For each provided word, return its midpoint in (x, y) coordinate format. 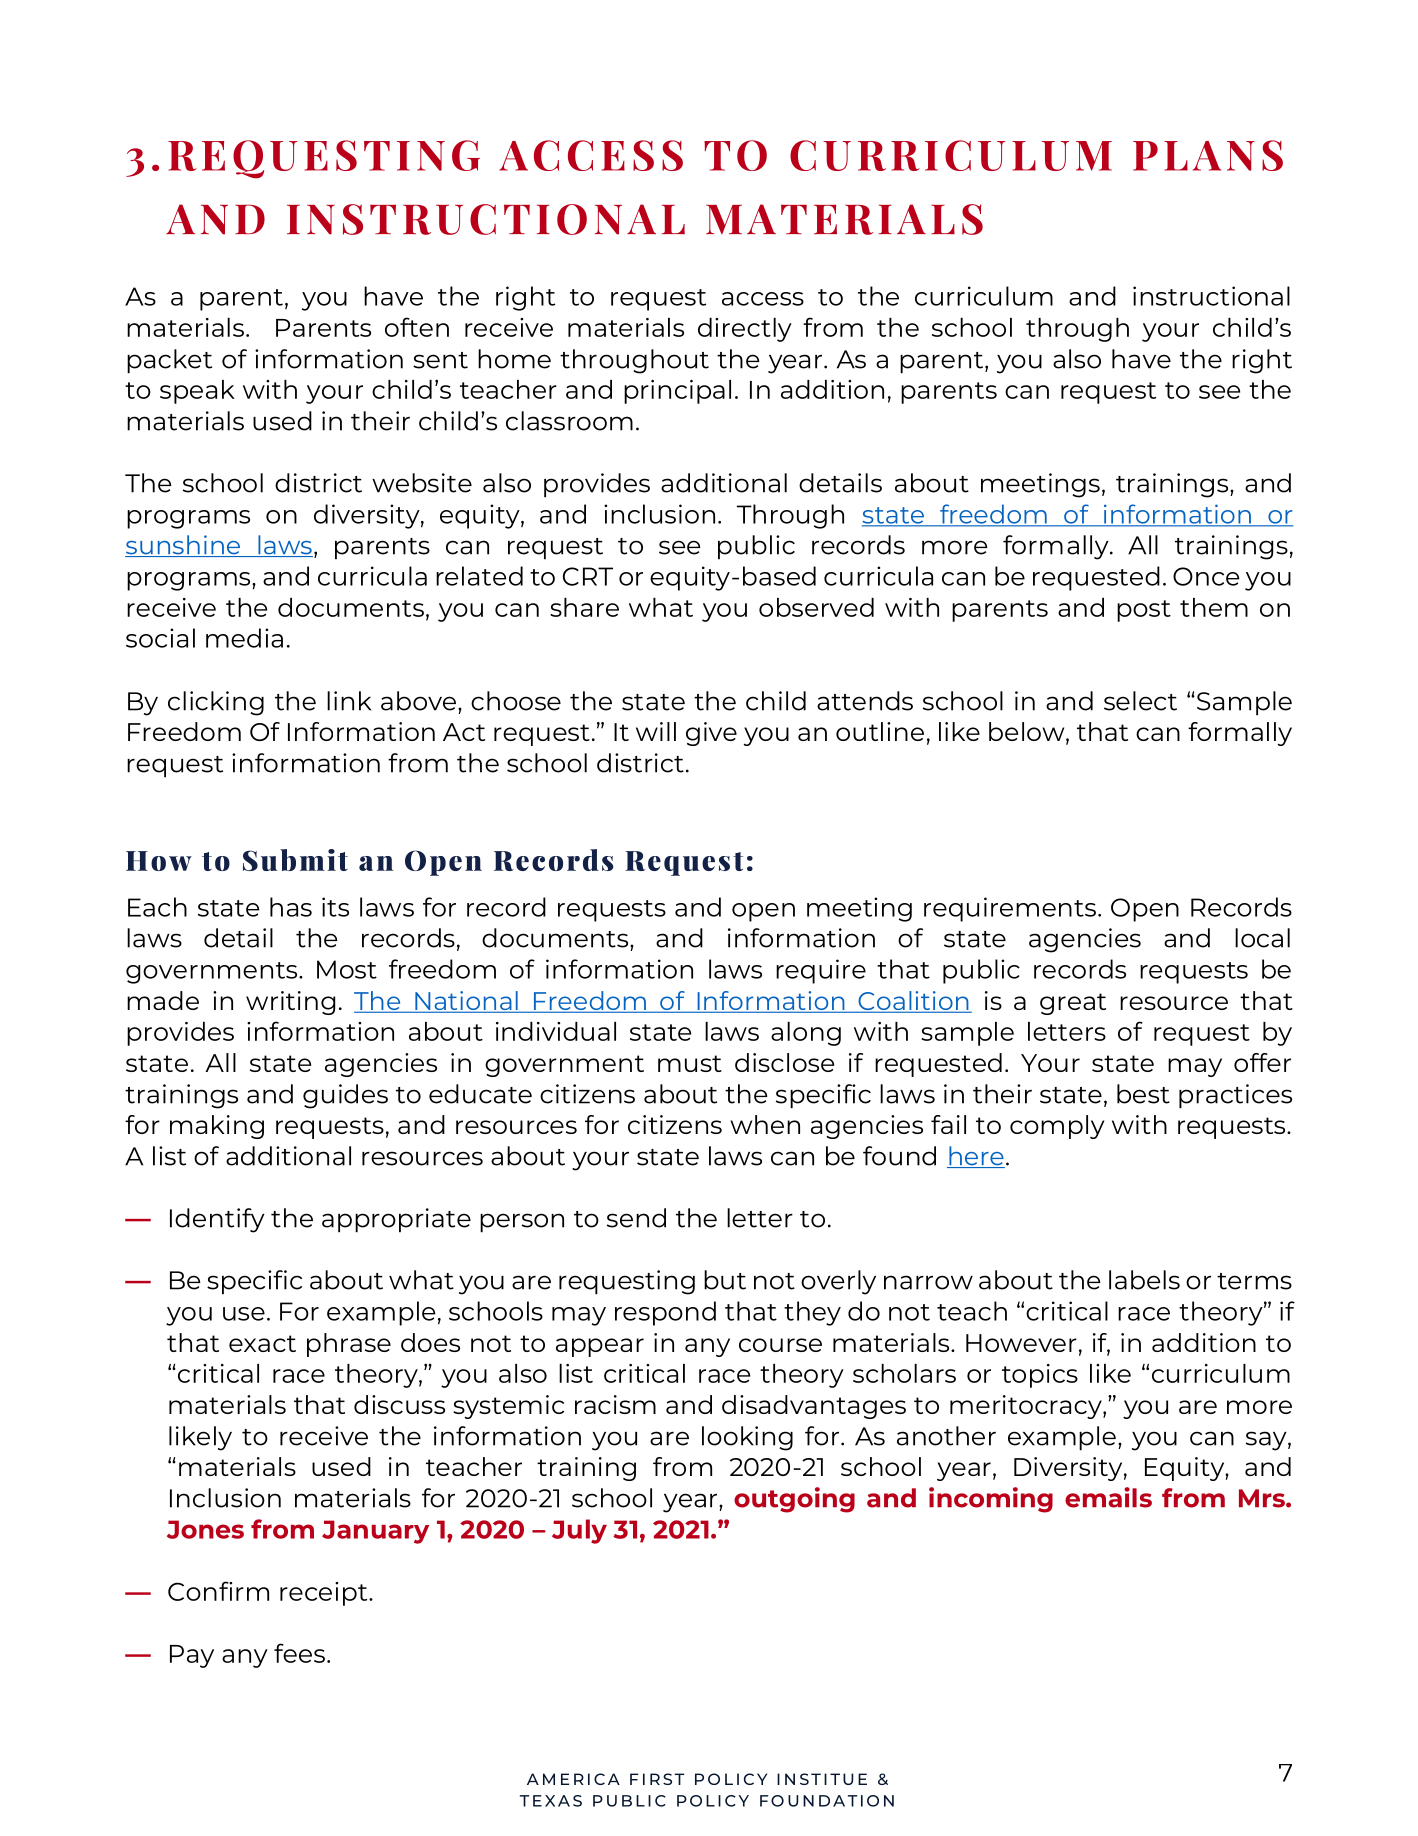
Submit (295, 860)
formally (1057, 547)
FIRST (657, 1779)
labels (1144, 1280)
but (725, 1280)
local (1262, 938)
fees (299, 1653)
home (514, 359)
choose (516, 701)
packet (169, 361)
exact (262, 1343)
